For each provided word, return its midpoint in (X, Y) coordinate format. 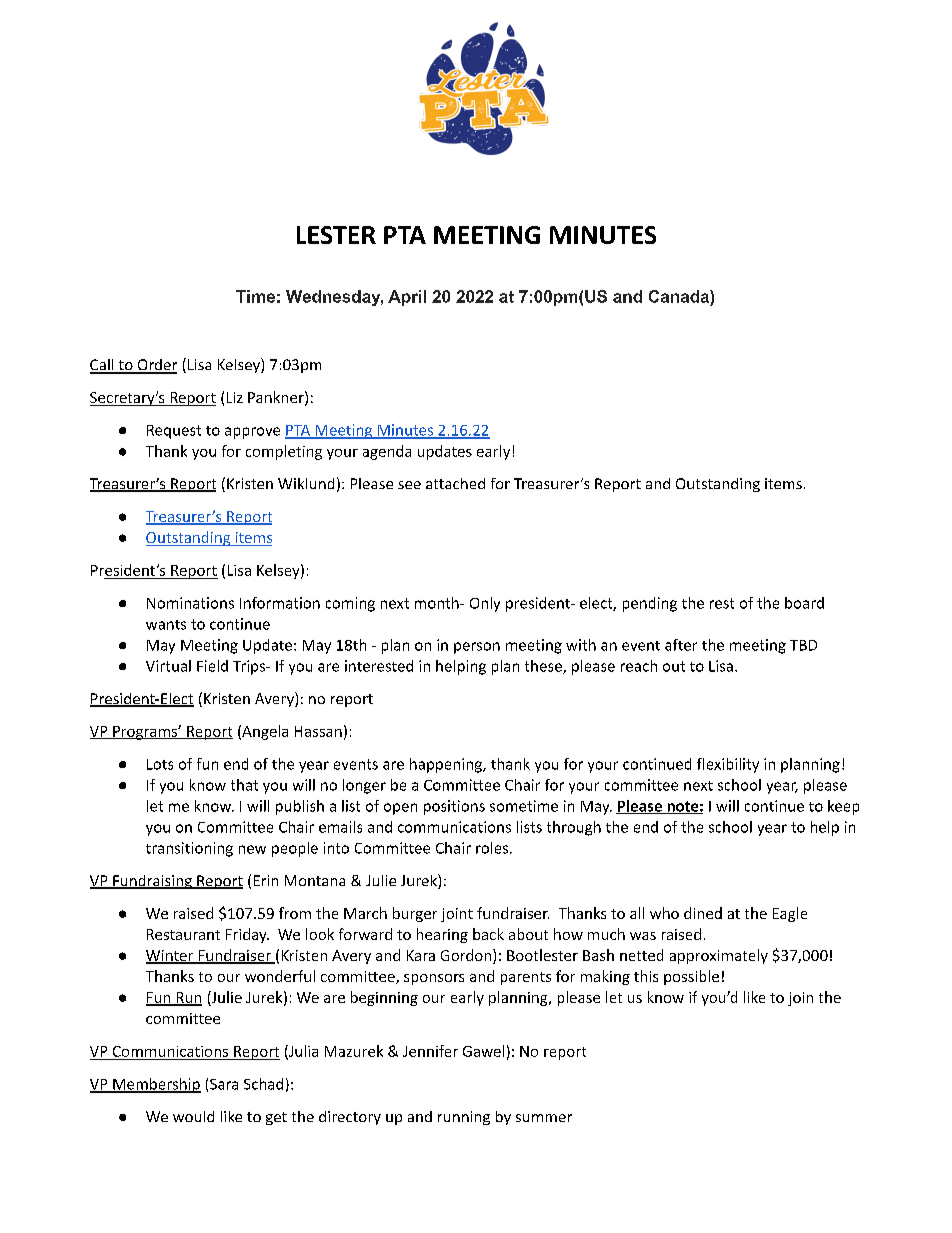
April (407, 298)
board (804, 603)
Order (156, 366)
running (464, 1118)
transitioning (189, 849)
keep (843, 807)
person (477, 648)
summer (544, 1118)
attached (455, 483)
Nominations (190, 603)
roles (493, 848)
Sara (224, 1084)
